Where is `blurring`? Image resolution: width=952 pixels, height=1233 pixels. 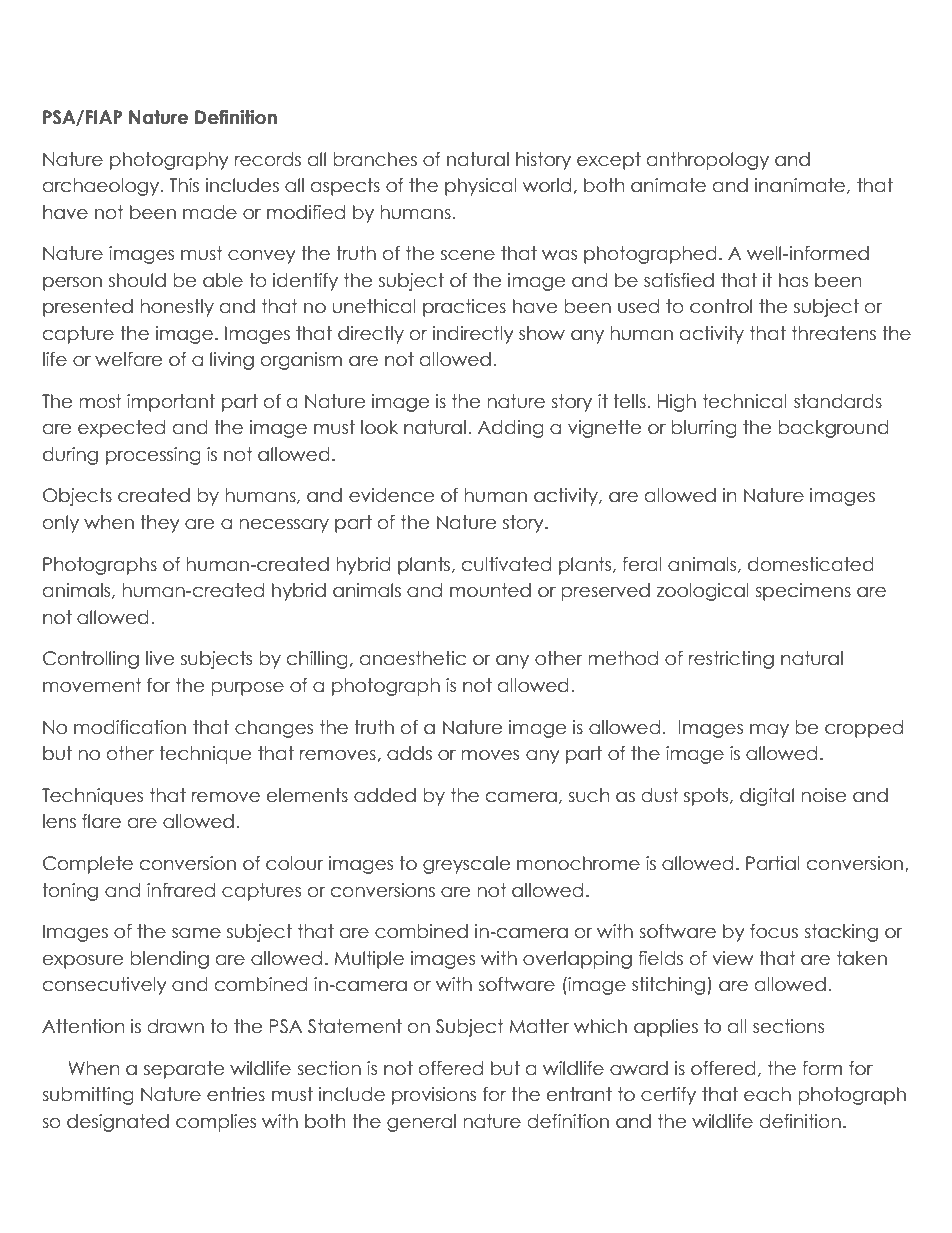
blurring is located at coordinates (704, 429).
